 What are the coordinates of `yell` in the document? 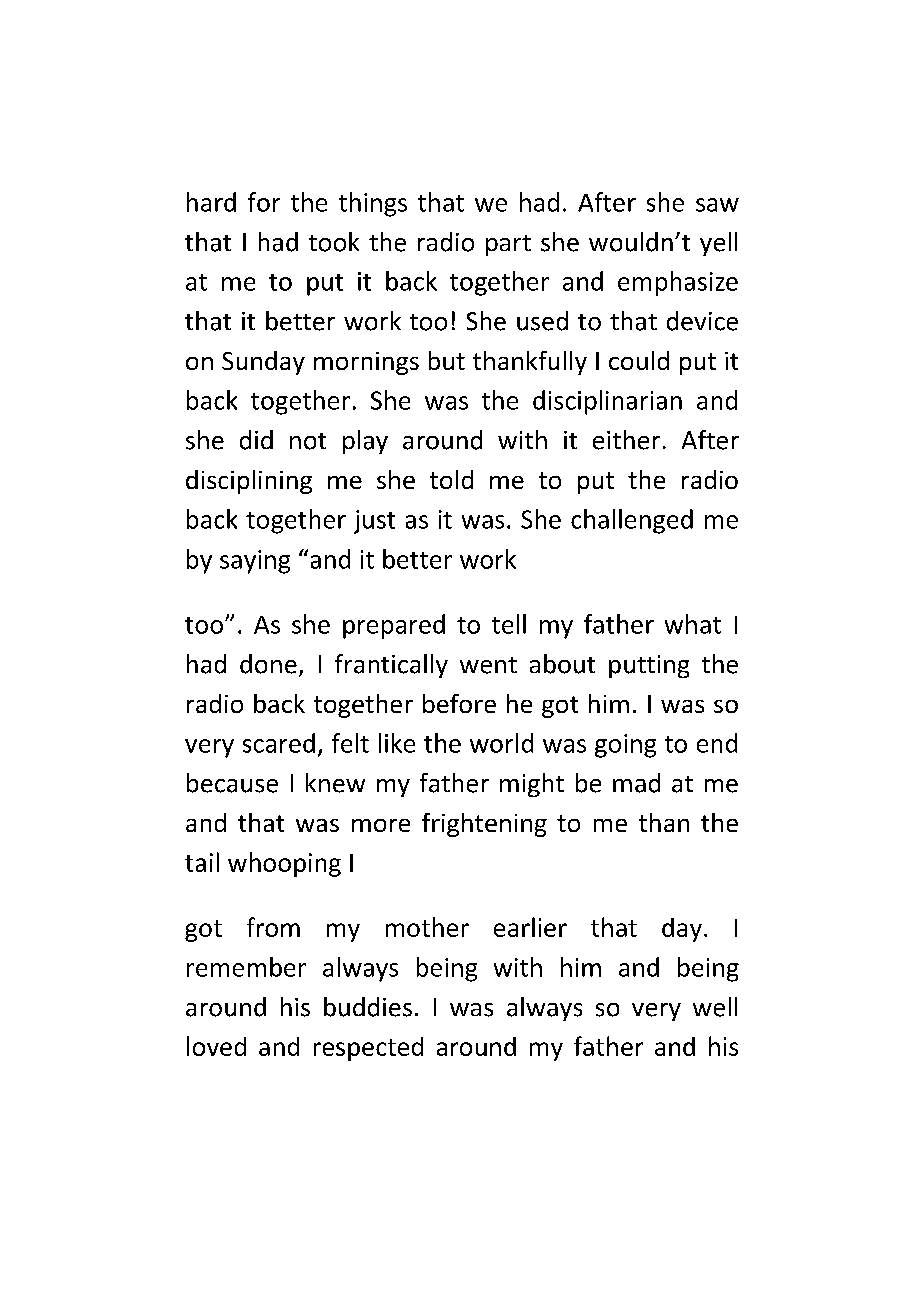 It's located at (718, 244).
